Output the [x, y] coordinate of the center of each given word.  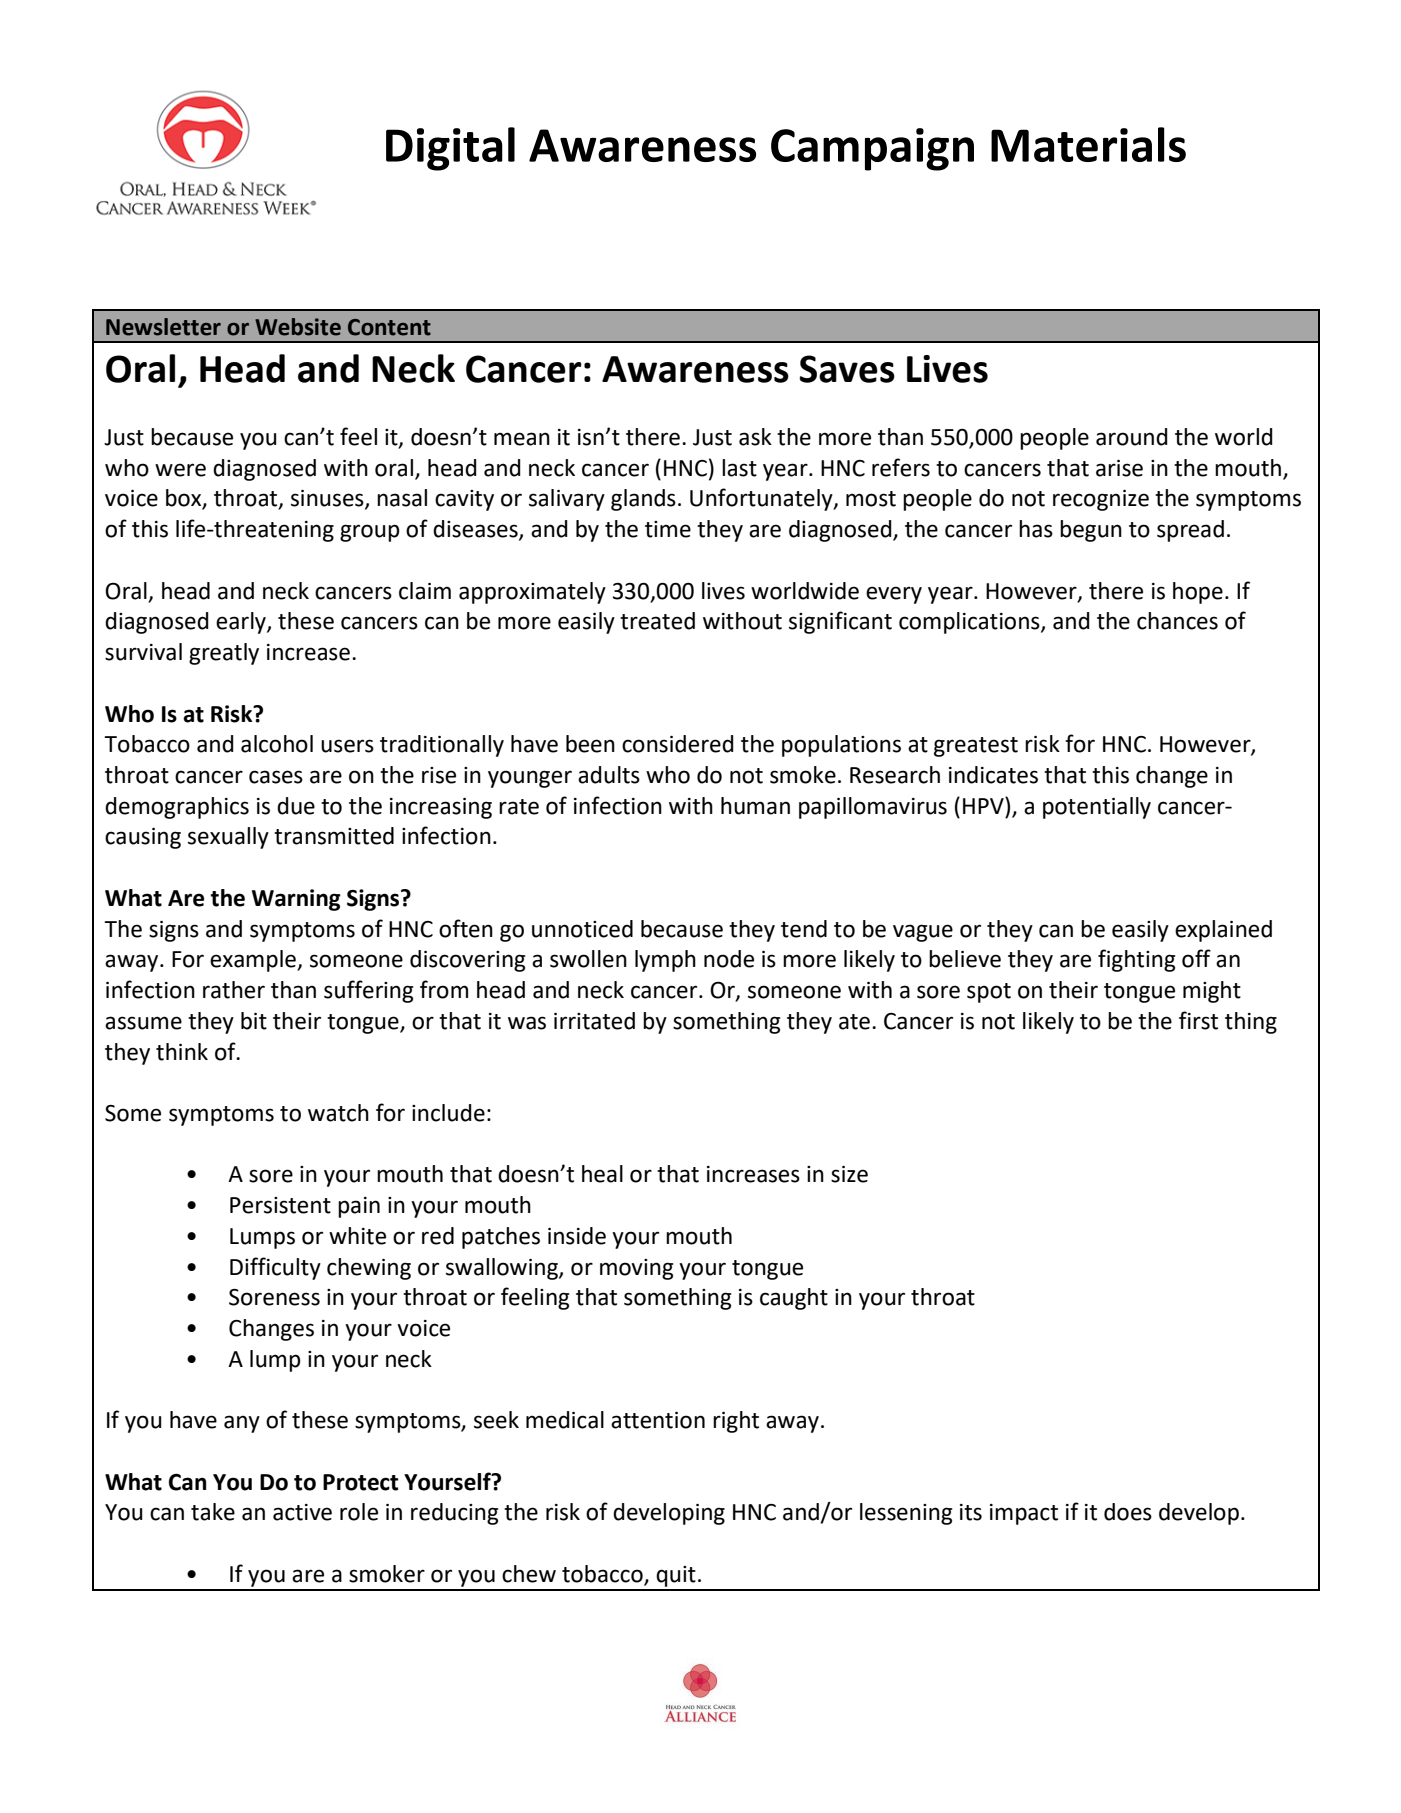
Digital [450, 149]
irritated [594, 1021]
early [242, 623]
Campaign [872, 149]
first [1198, 1020]
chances [1177, 621]
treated [657, 621]
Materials [1088, 144]
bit [254, 1021]
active [302, 1512]
